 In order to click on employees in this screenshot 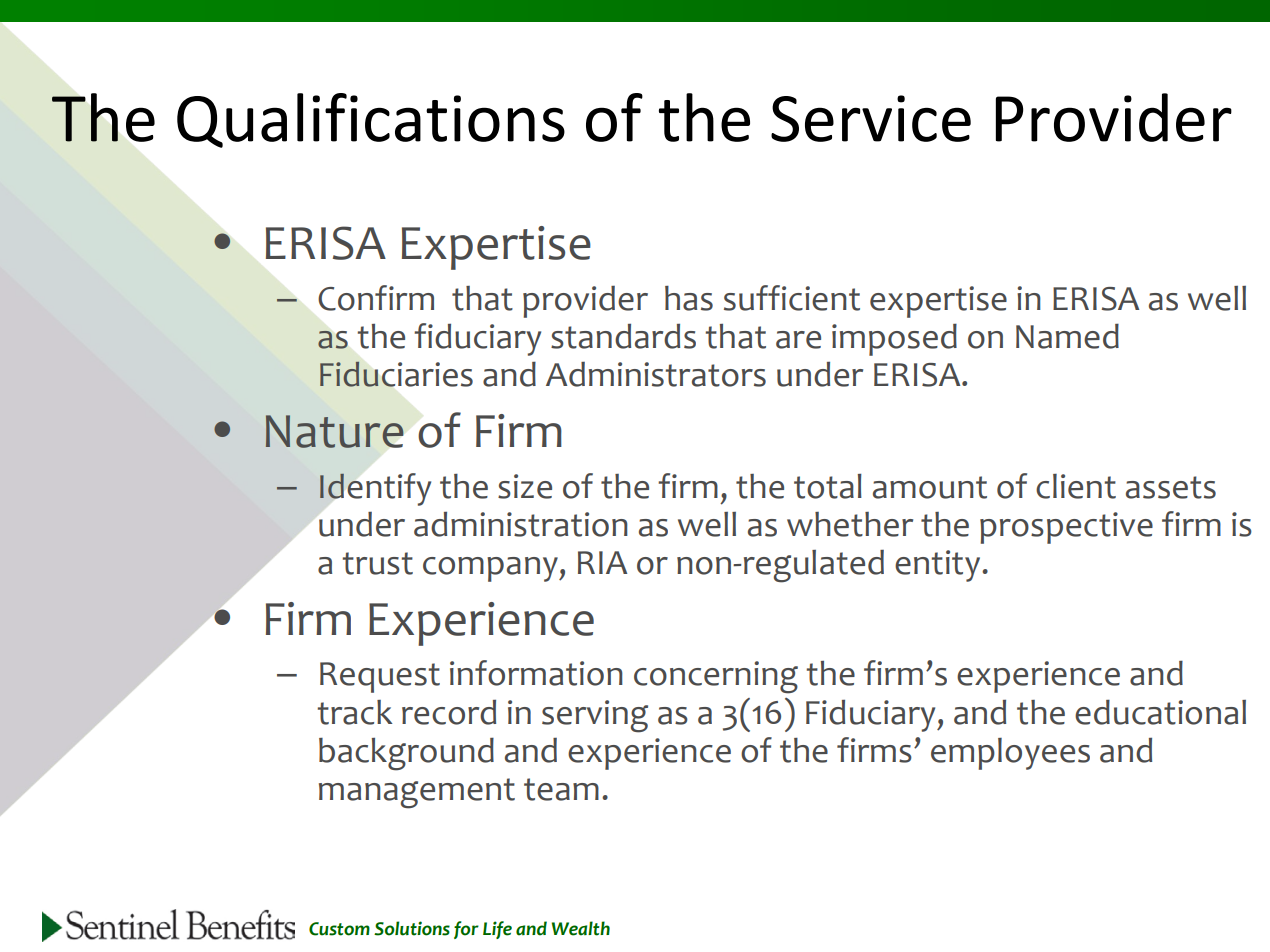, I will do `click(1010, 754)`.
